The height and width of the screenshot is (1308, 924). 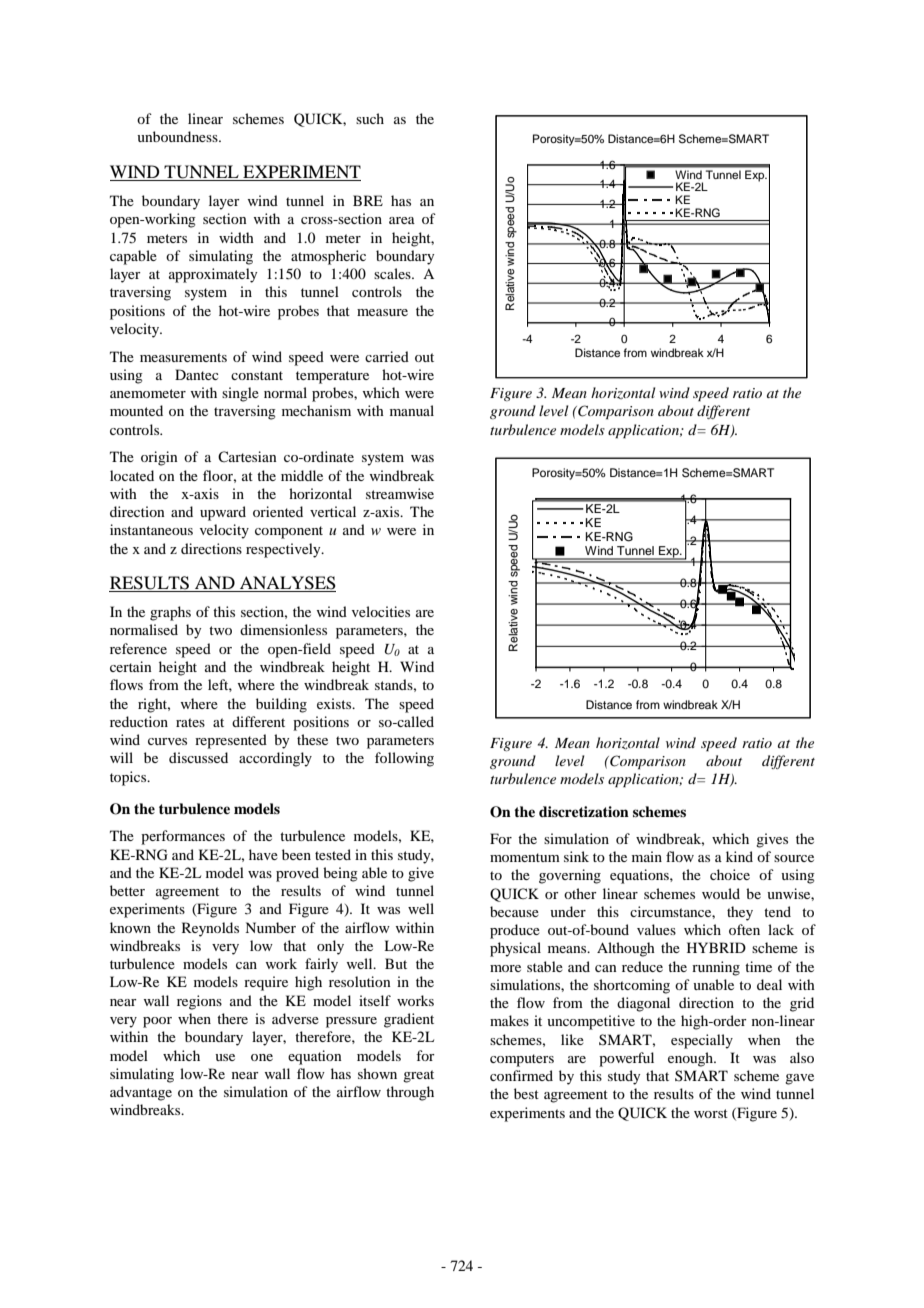 I want to click on manual, so click(x=412, y=410).
